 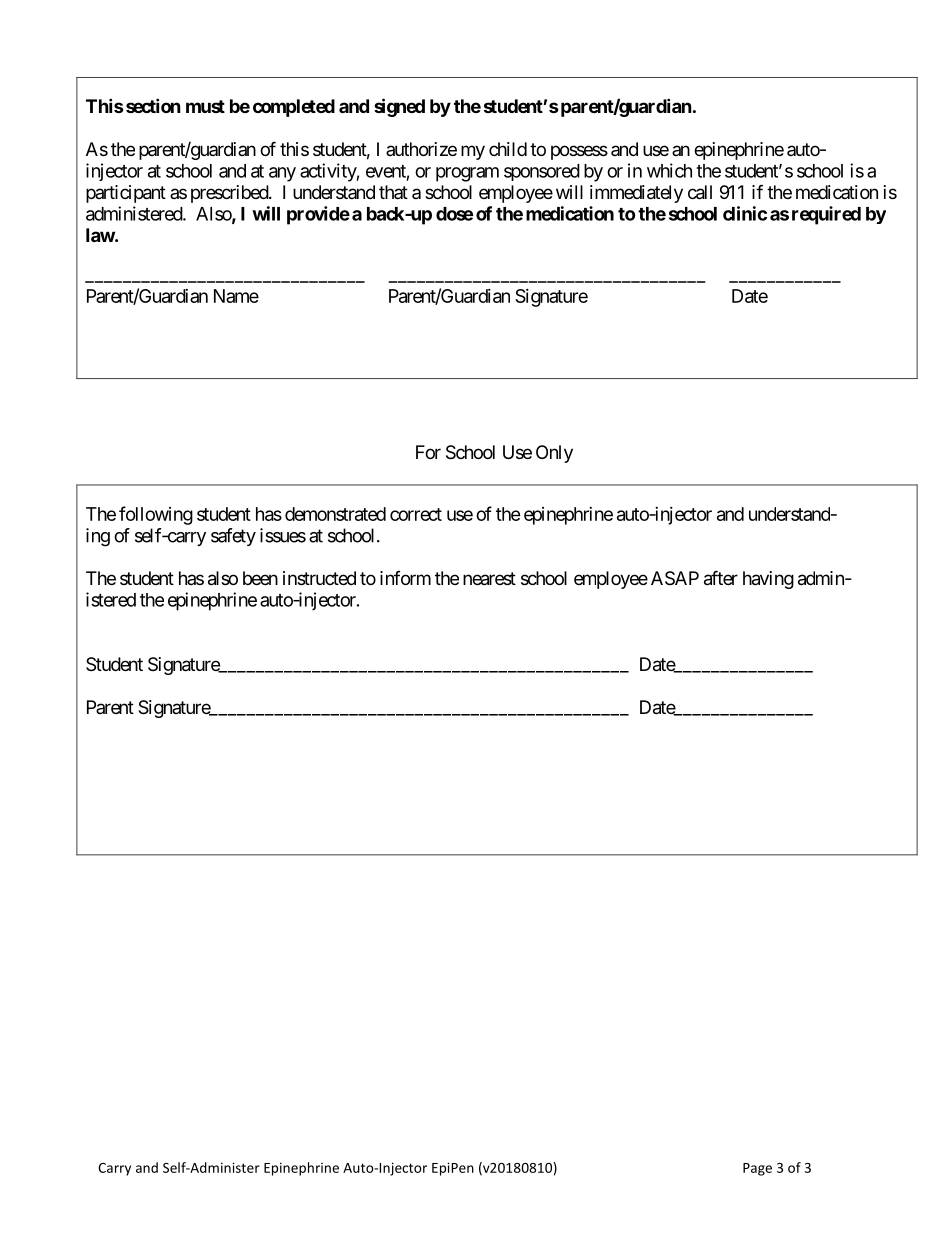 I want to click on ASAP, so click(x=675, y=578).
